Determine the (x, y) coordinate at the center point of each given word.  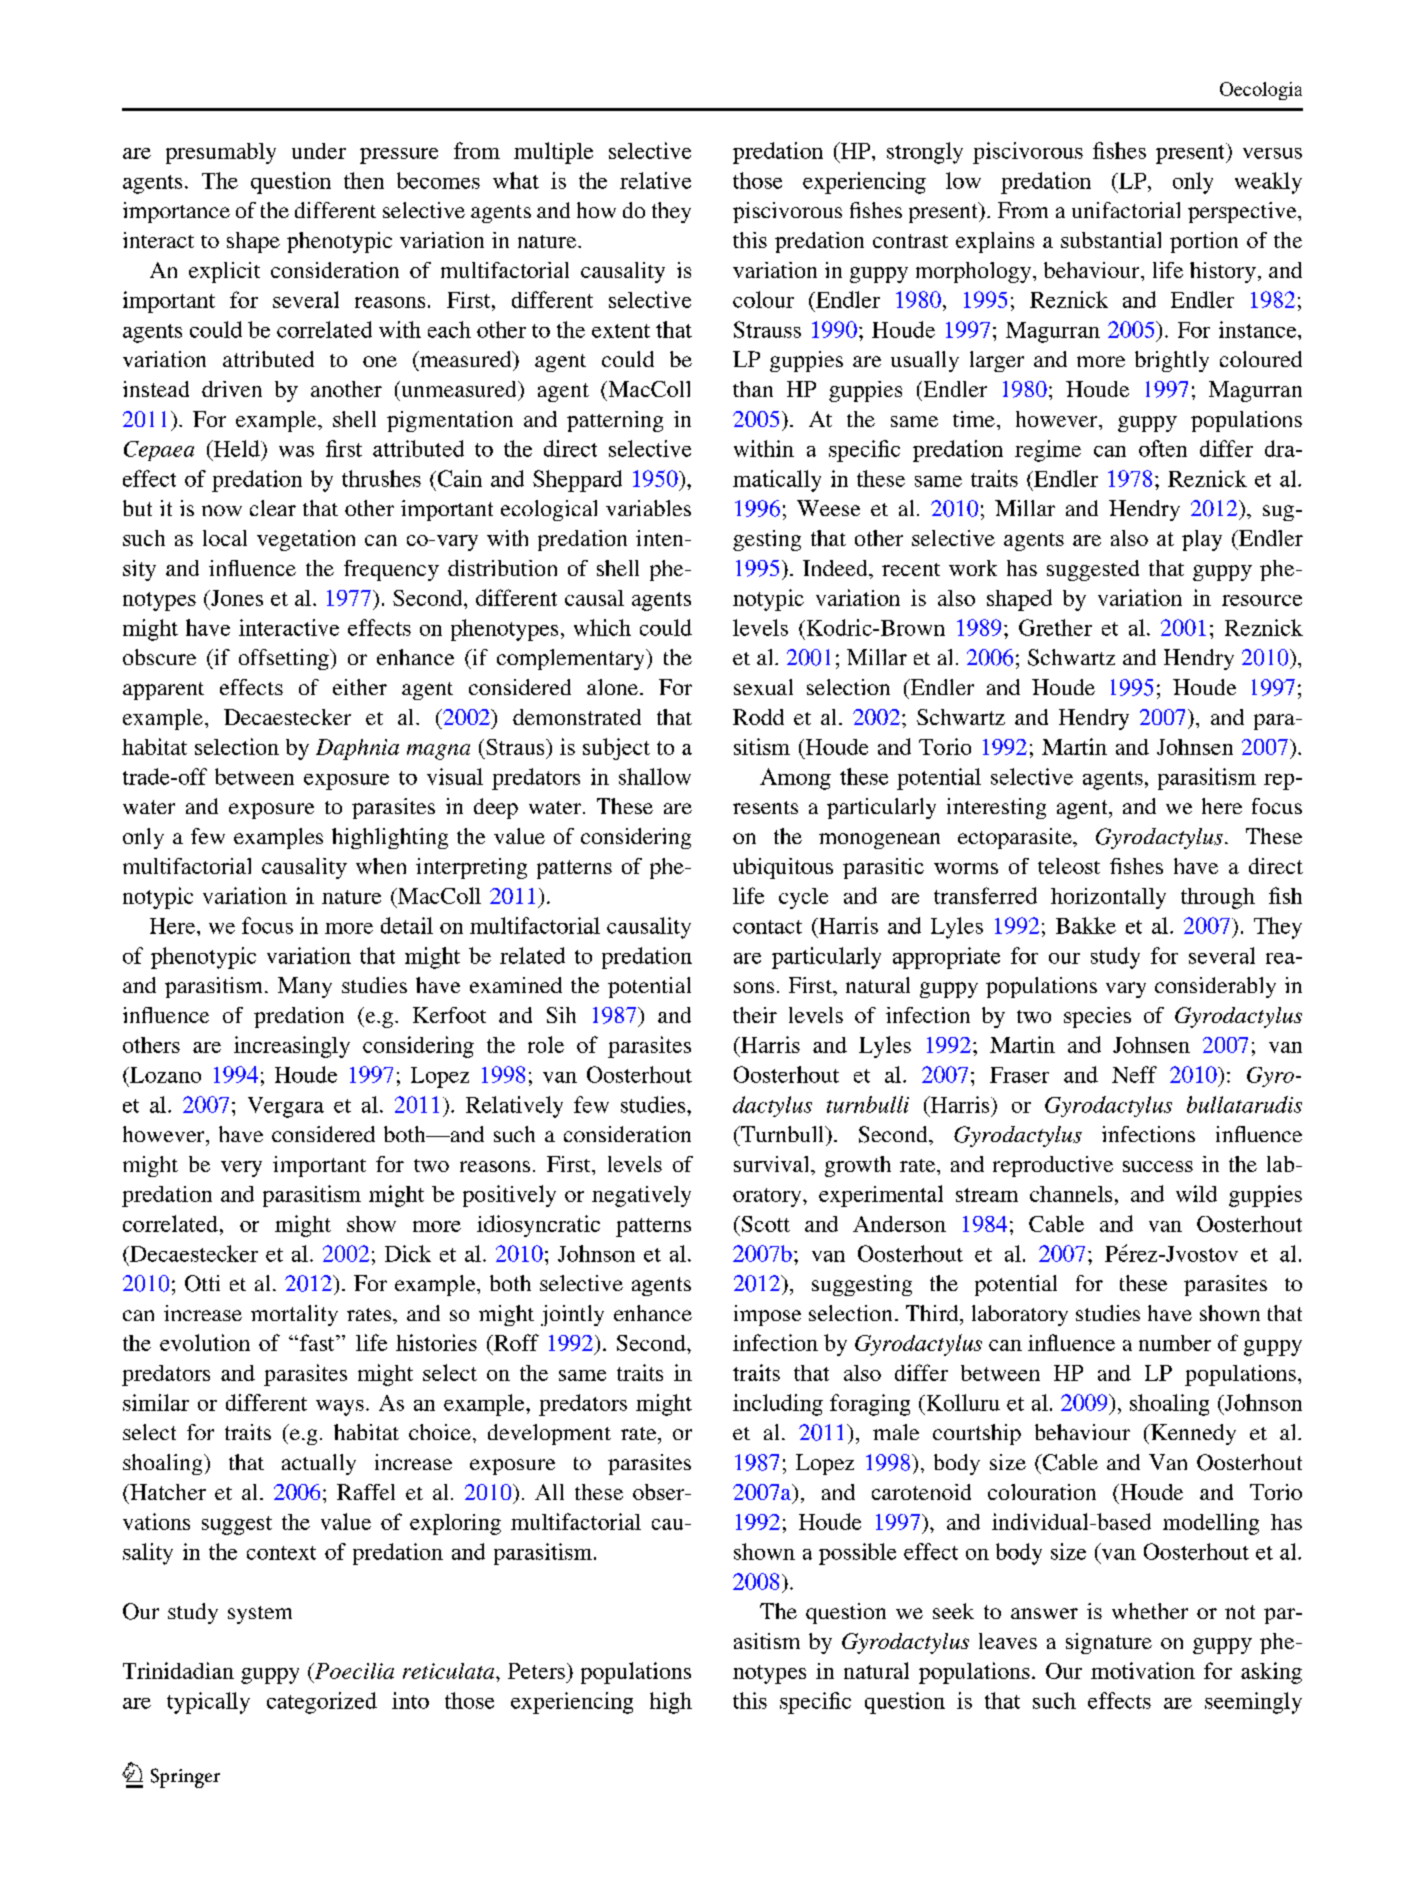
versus (1272, 153)
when (381, 866)
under (319, 151)
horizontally (1108, 898)
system (260, 1615)
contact (767, 927)
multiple (553, 153)
